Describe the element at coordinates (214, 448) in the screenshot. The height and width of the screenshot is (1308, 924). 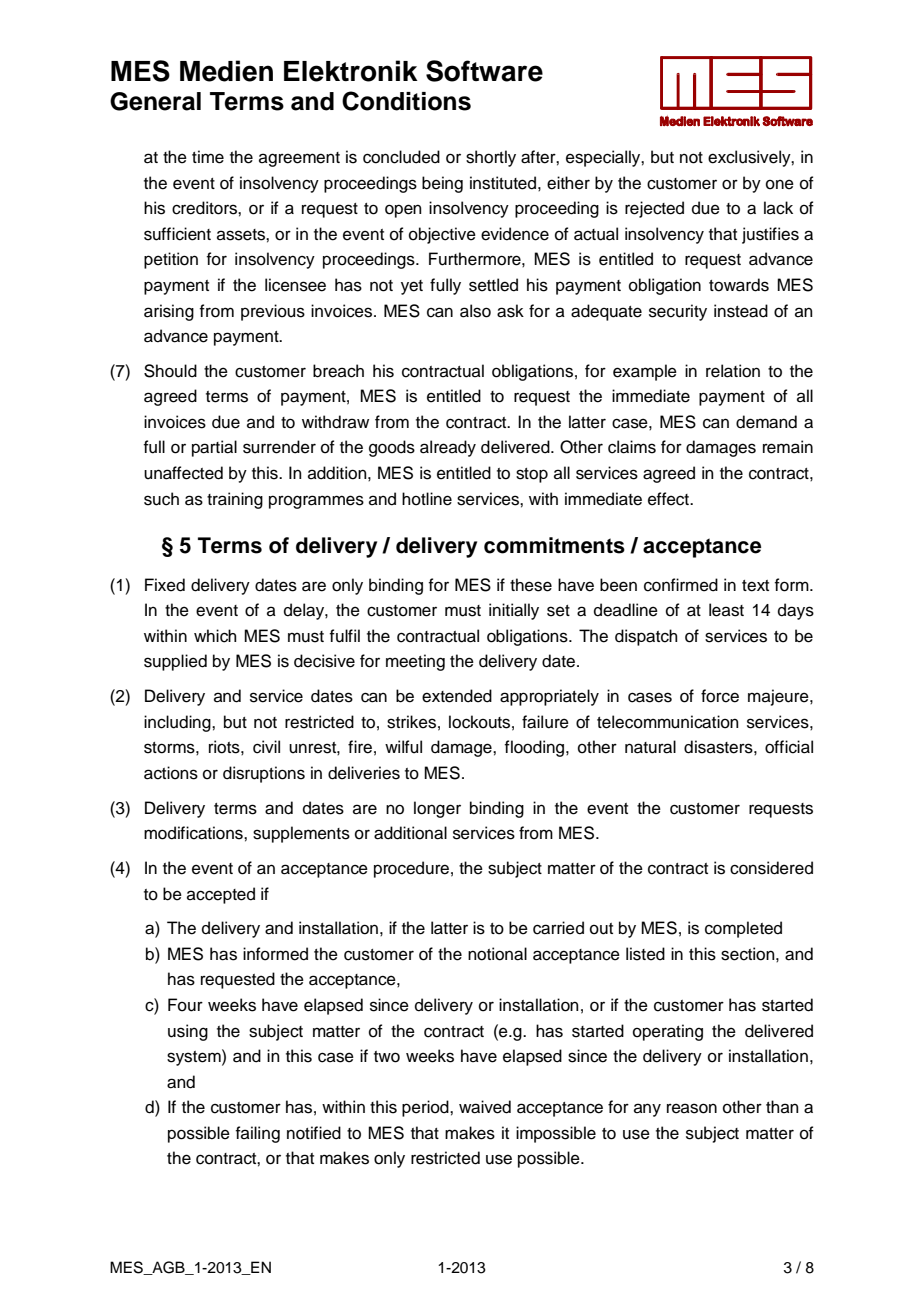
I see `partial` at that location.
